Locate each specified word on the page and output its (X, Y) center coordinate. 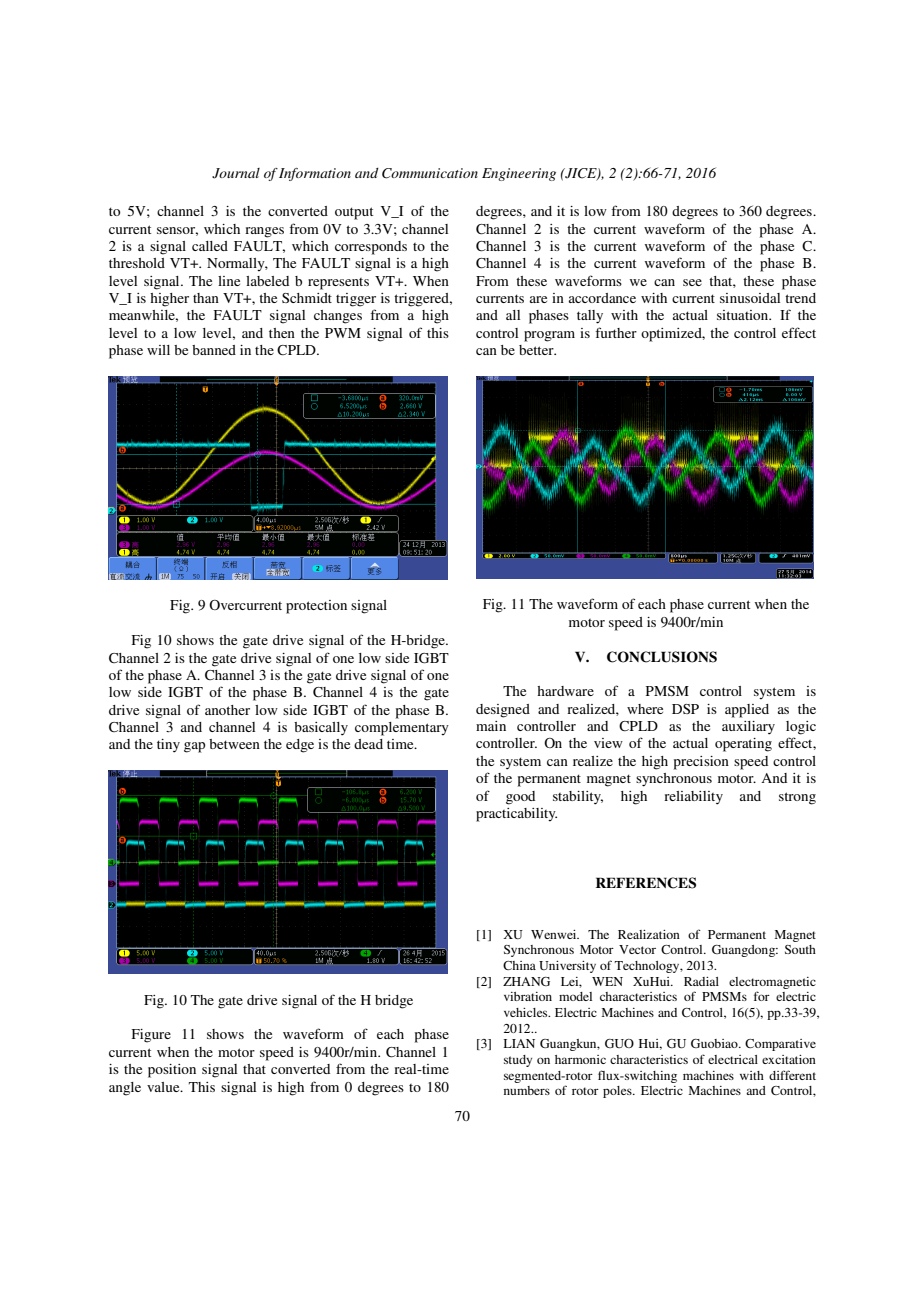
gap (194, 747)
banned (214, 350)
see (692, 282)
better (537, 350)
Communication (430, 173)
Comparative (780, 1045)
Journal (236, 173)
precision (701, 763)
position (172, 1071)
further (616, 332)
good (520, 798)
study (518, 1061)
